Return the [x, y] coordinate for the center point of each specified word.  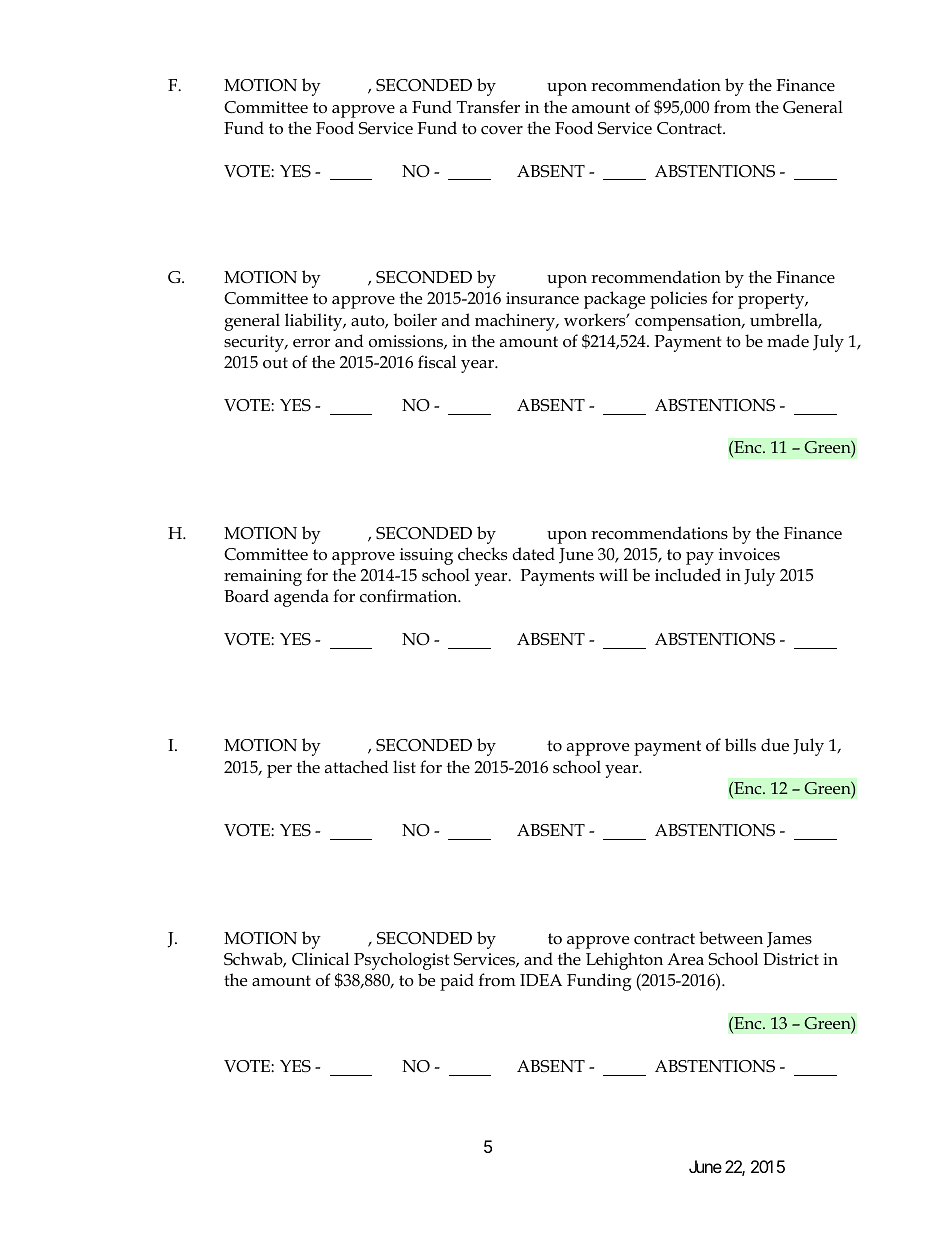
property [772, 301]
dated [533, 554]
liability [315, 322]
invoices [749, 554]
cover [502, 130]
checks [482, 554]
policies [678, 300]
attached [357, 767]
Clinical [320, 958]
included [688, 574]
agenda [301, 598]
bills [740, 744]
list [404, 766]
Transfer [488, 107]
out [275, 362]
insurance [542, 298]
